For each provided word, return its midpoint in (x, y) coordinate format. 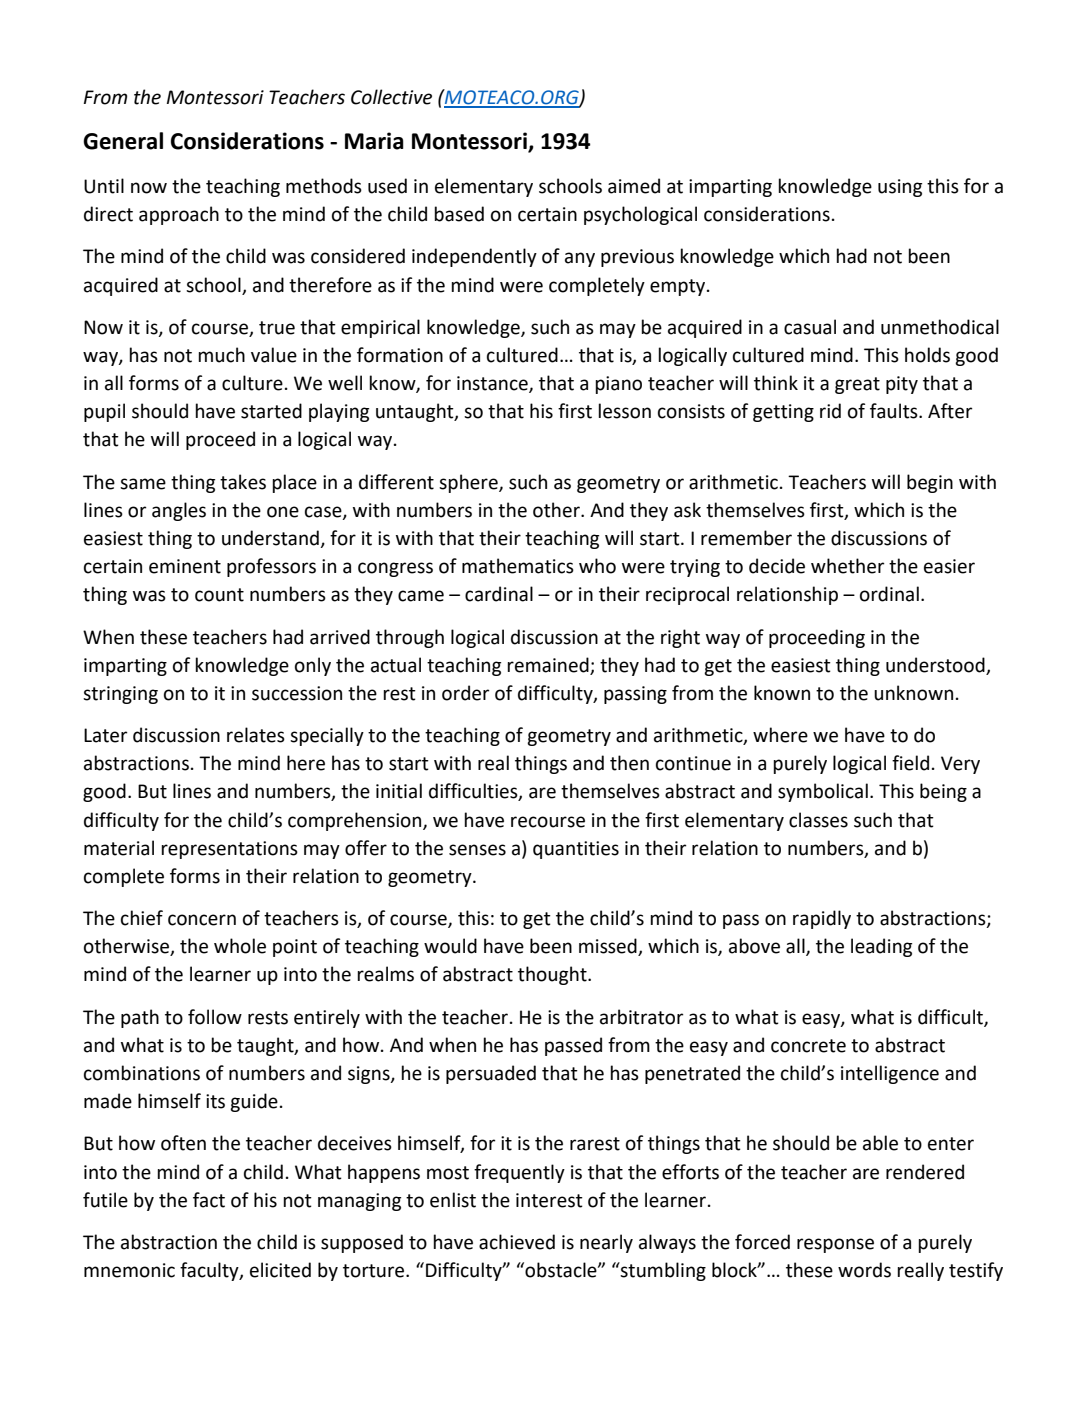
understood (935, 665)
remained (548, 665)
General (123, 141)
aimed (634, 186)
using (900, 188)
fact (209, 1200)
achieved (517, 1242)
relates (256, 735)
